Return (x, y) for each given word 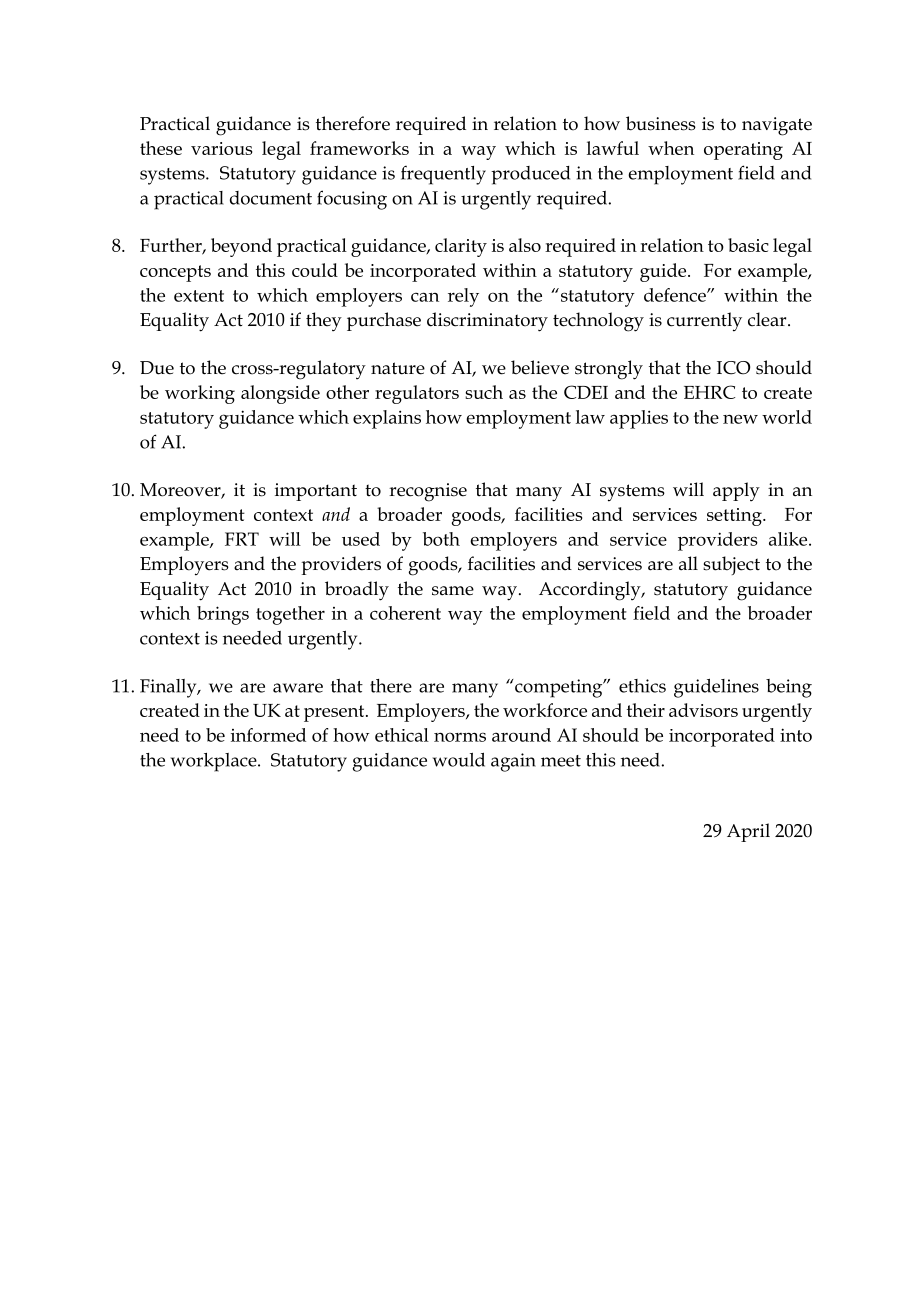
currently (704, 322)
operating (743, 151)
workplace (215, 762)
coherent (405, 613)
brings (223, 615)
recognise (428, 492)
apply (736, 492)
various (221, 148)
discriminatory (487, 322)
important (316, 492)
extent (199, 296)
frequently (443, 175)
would (459, 760)
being (789, 688)
